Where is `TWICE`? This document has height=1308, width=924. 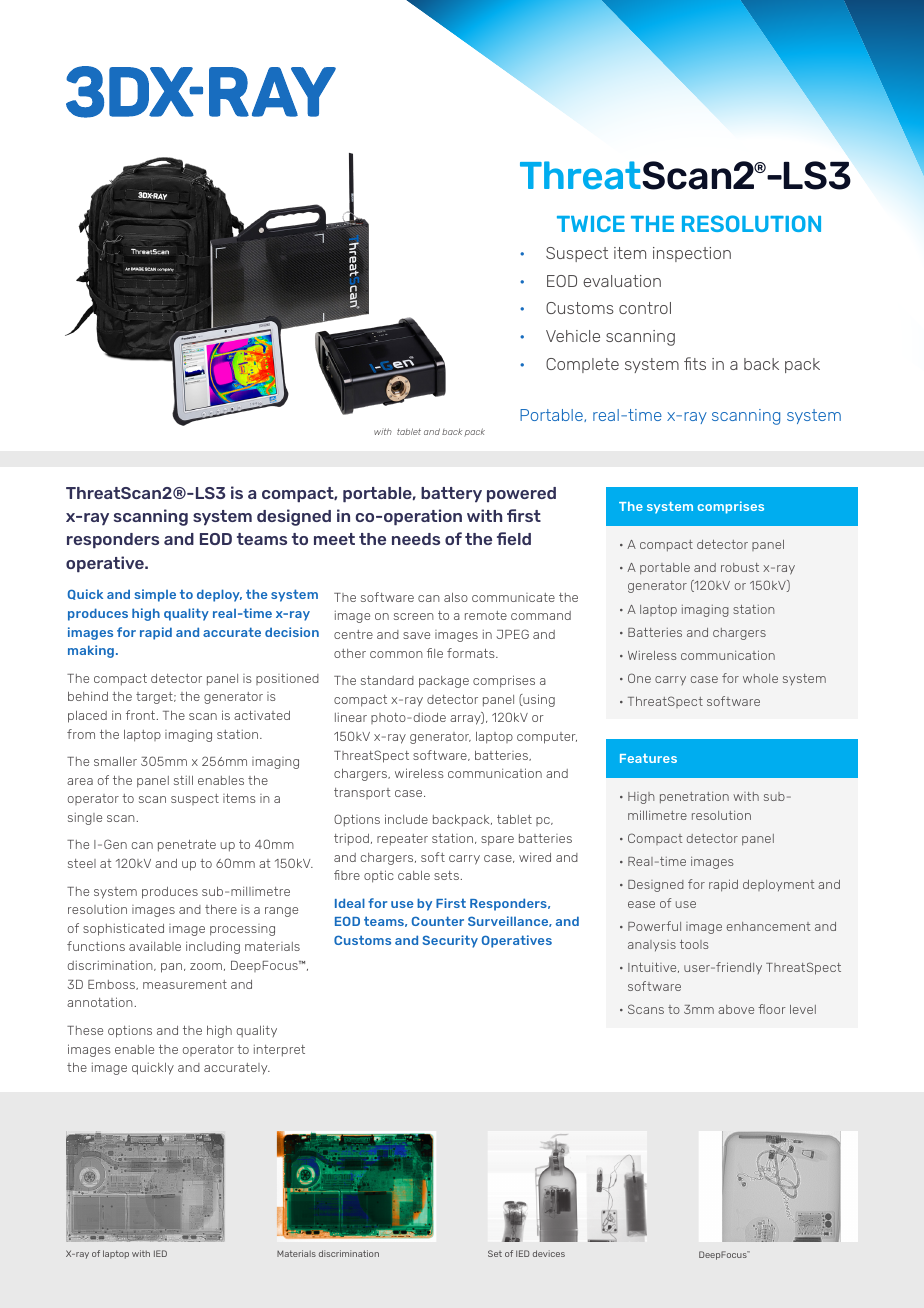
TWICE is located at coordinates (591, 223).
